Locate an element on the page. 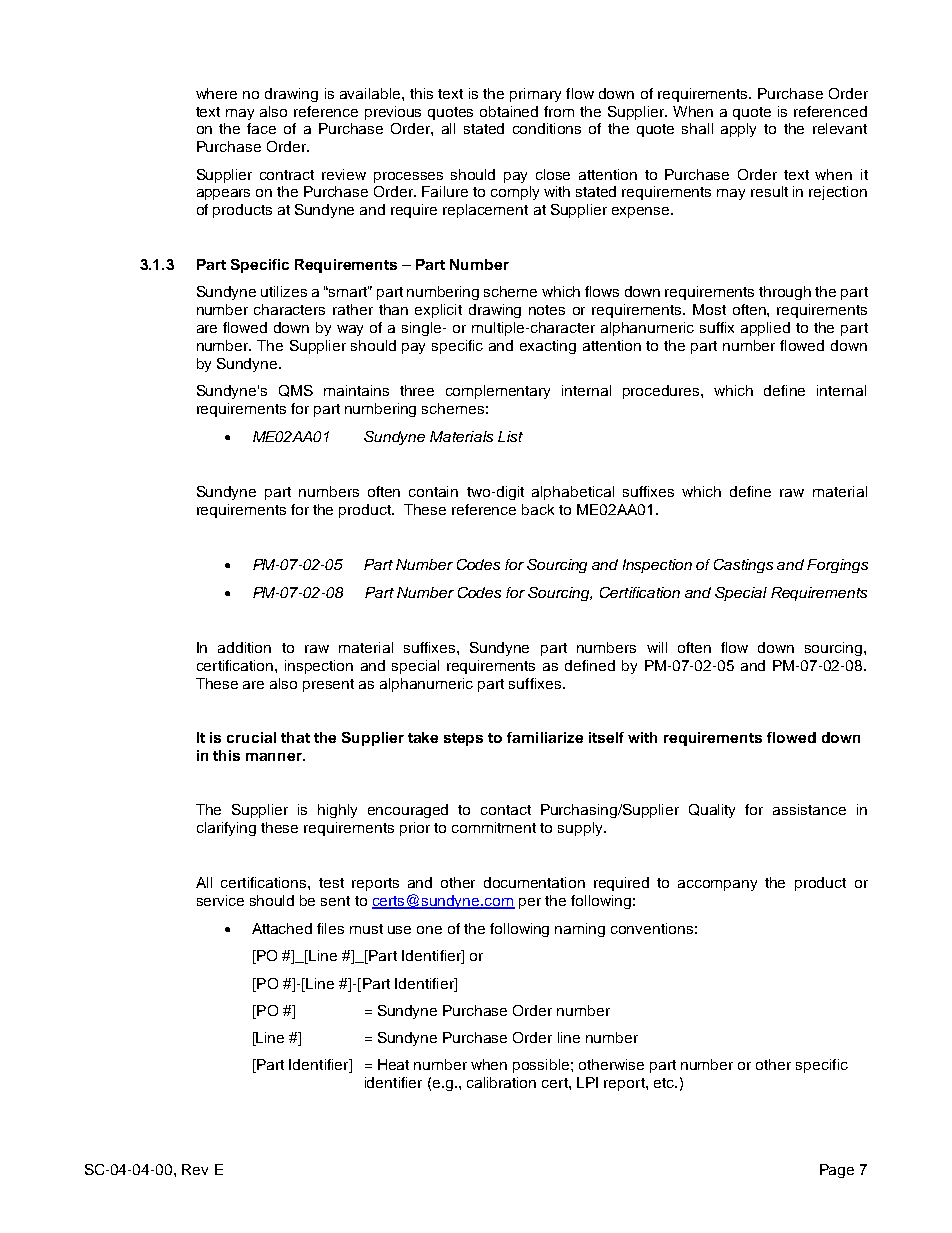 The width and height of the image is (952, 1233). conditions is located at coordinates (547, 128).
